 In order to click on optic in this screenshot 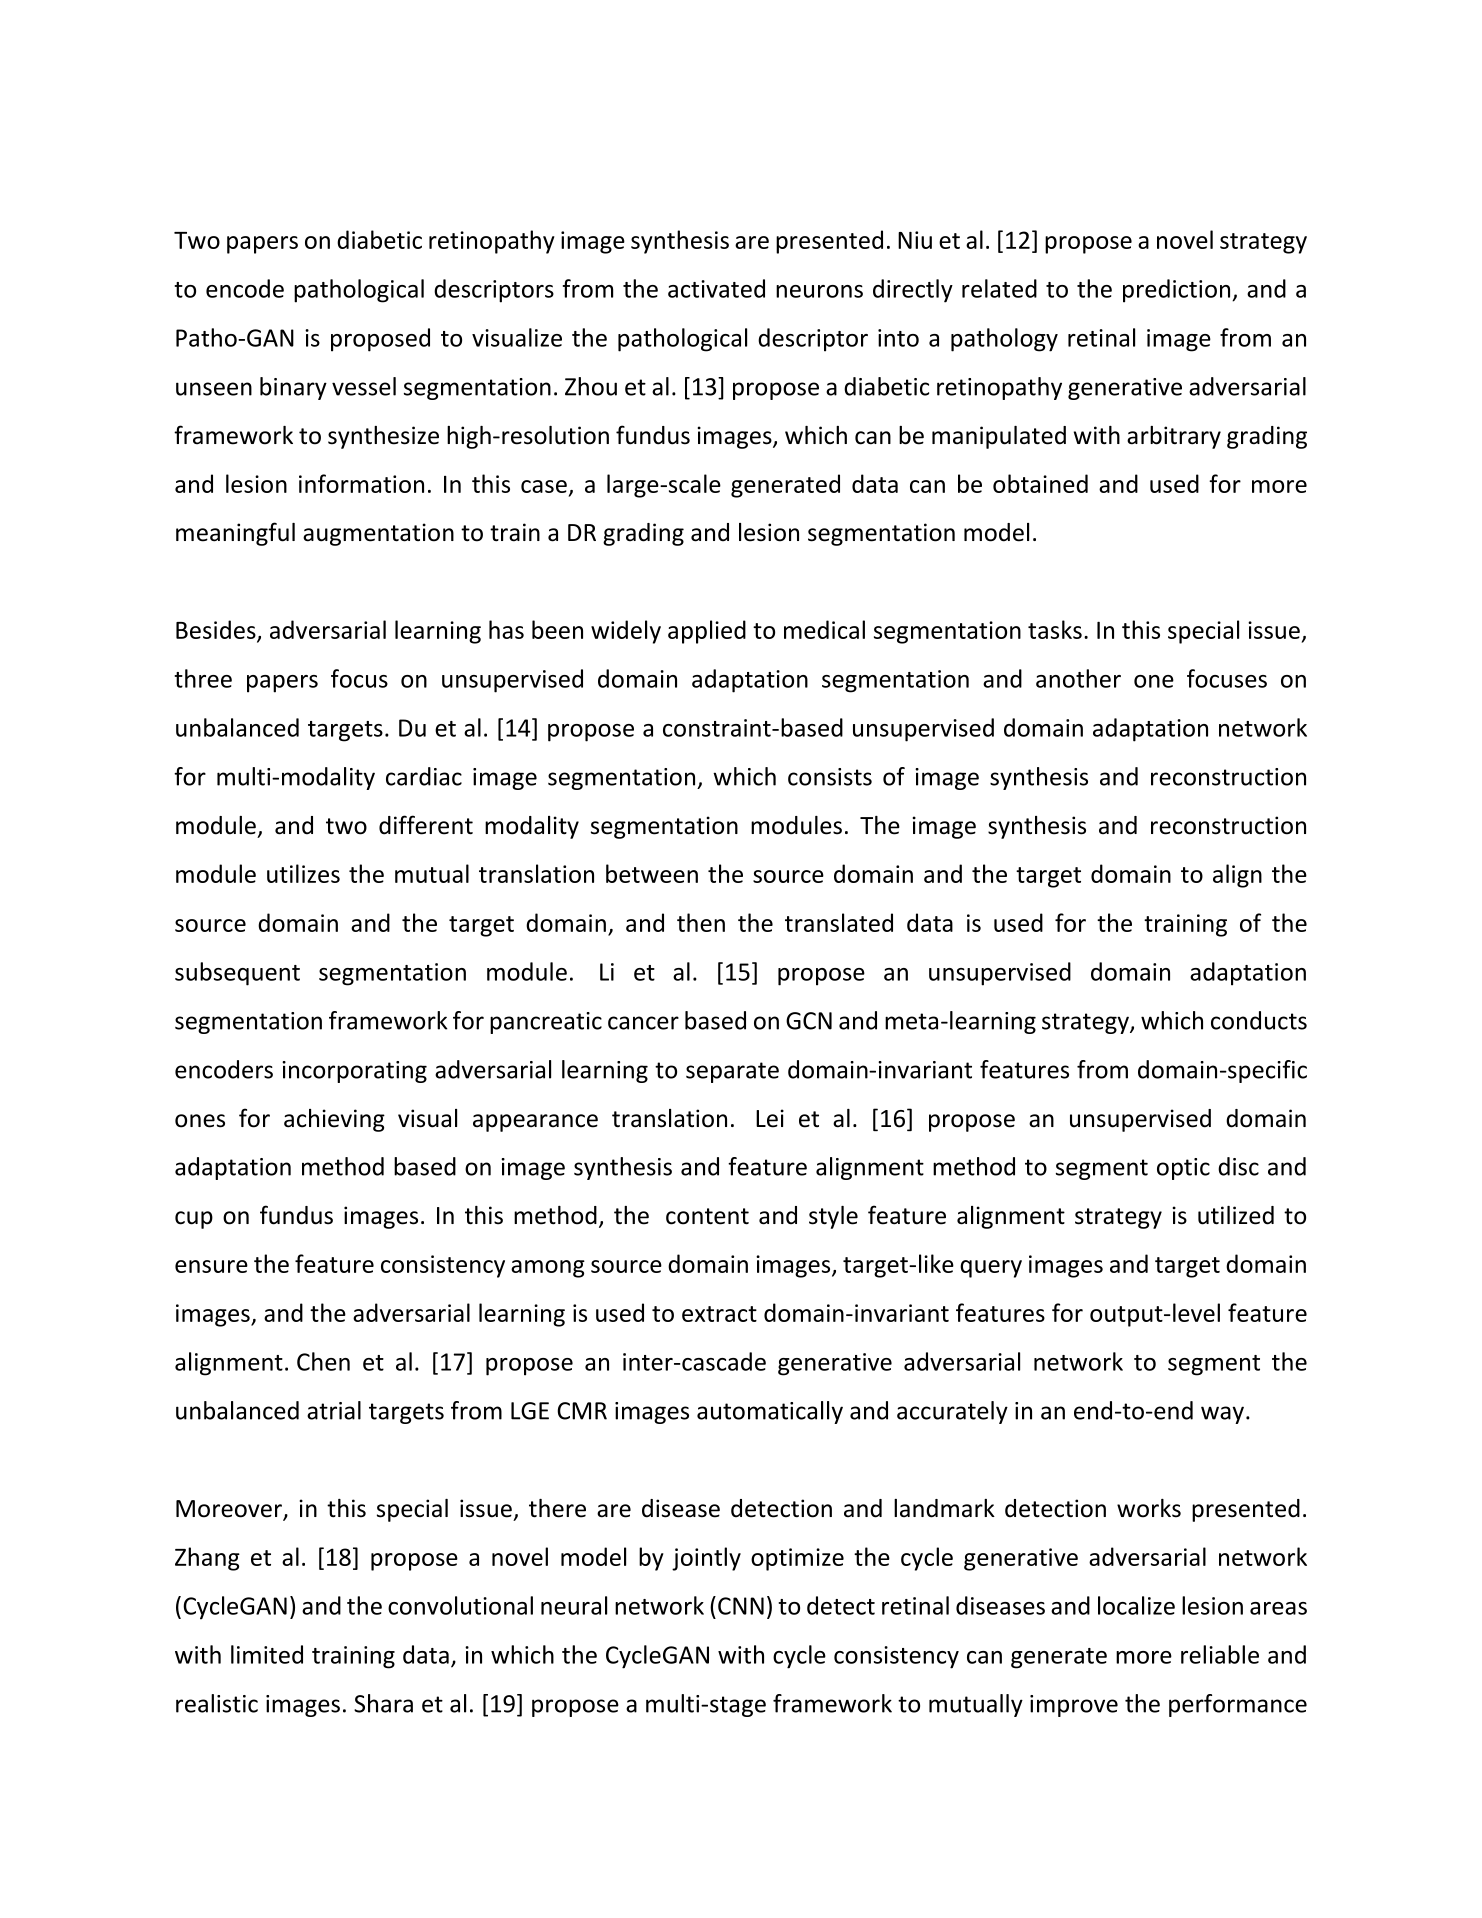, I will do `click(1183, 1169)`.
